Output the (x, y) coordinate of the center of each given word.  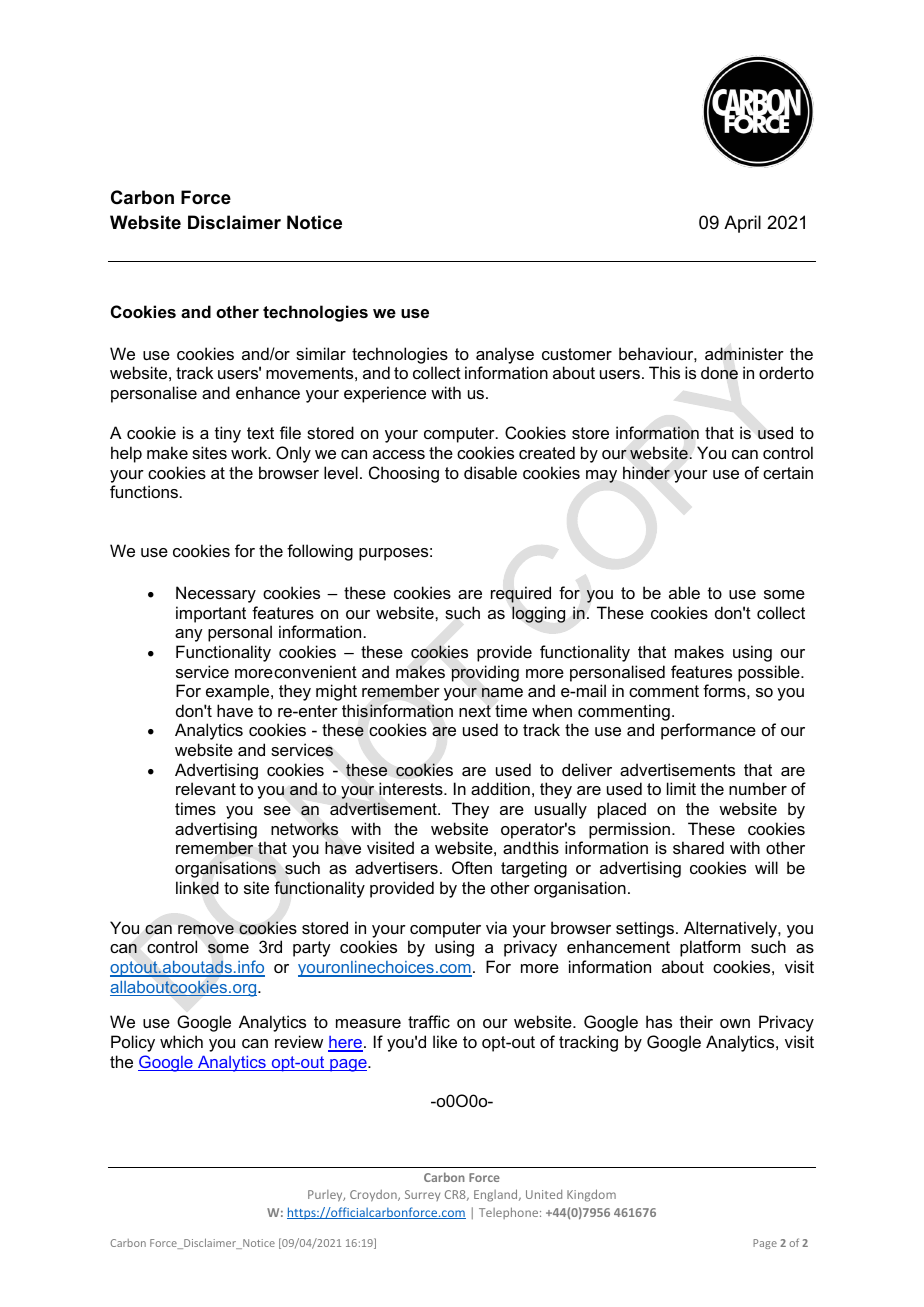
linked (197, 888)
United (544, 1194)
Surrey (422, 1195)
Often (472, 867)
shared (698, 847)
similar (321, 353)
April (742, 224)
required (521, 594)
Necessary (216, 594)
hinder (646, 473)
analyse (505, 355)
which (181, 1041)
